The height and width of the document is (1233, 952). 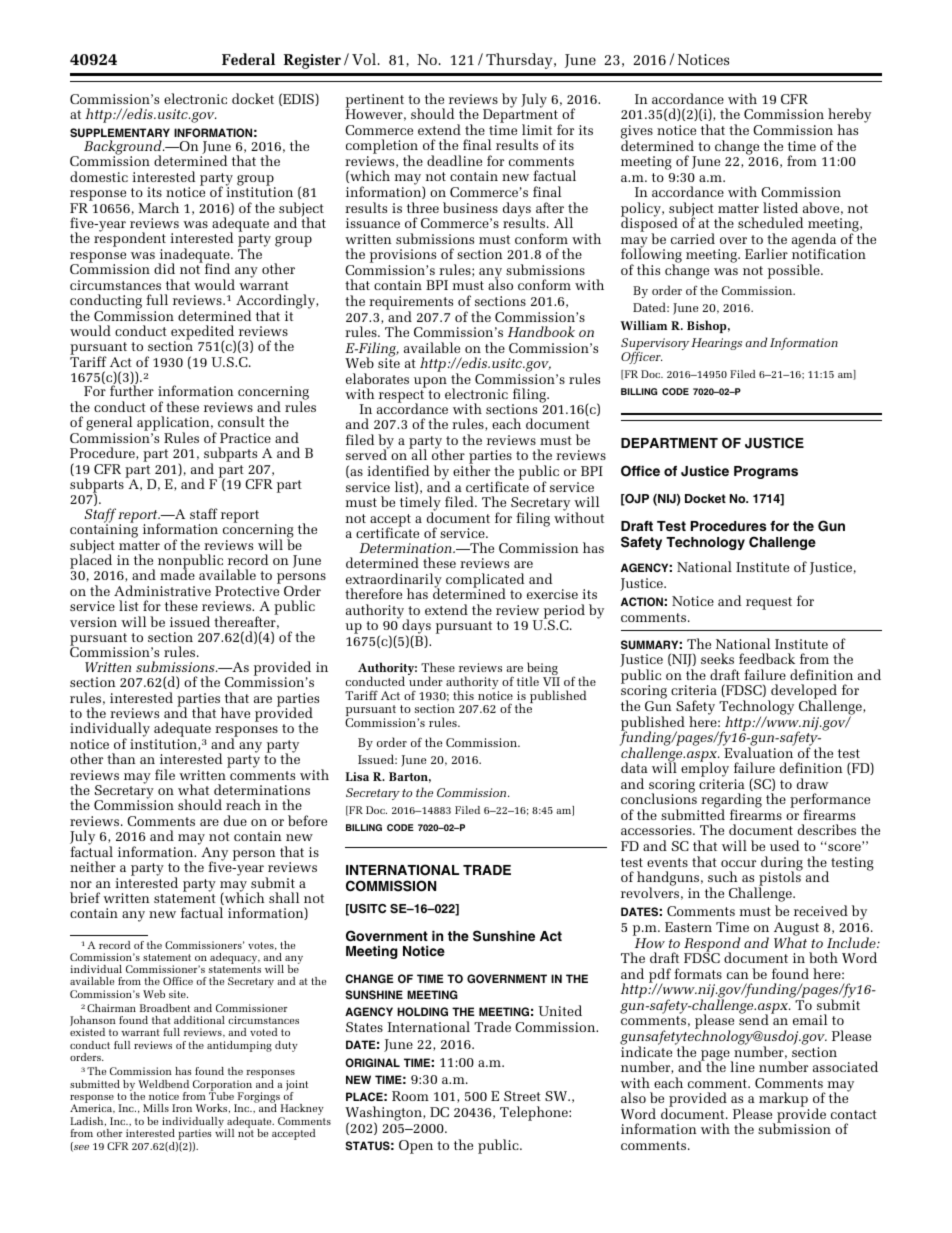 I want to click on Lisa, so click(x=357, y=776).
